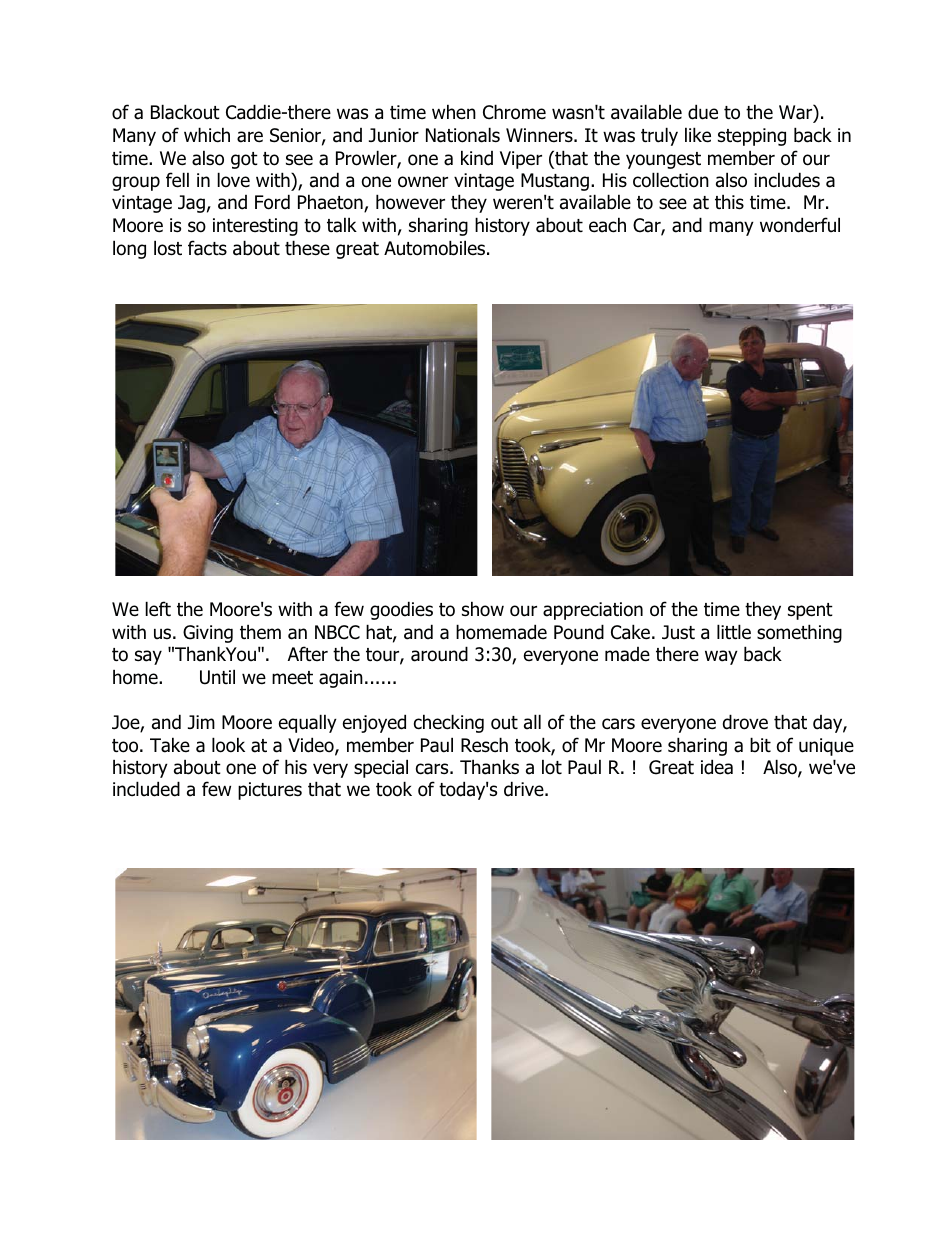 The image size is (952, 1233). What do you see at coordinates (436, 248) in the page?
I see `Automobiles` at bounding box center [436, 248].
